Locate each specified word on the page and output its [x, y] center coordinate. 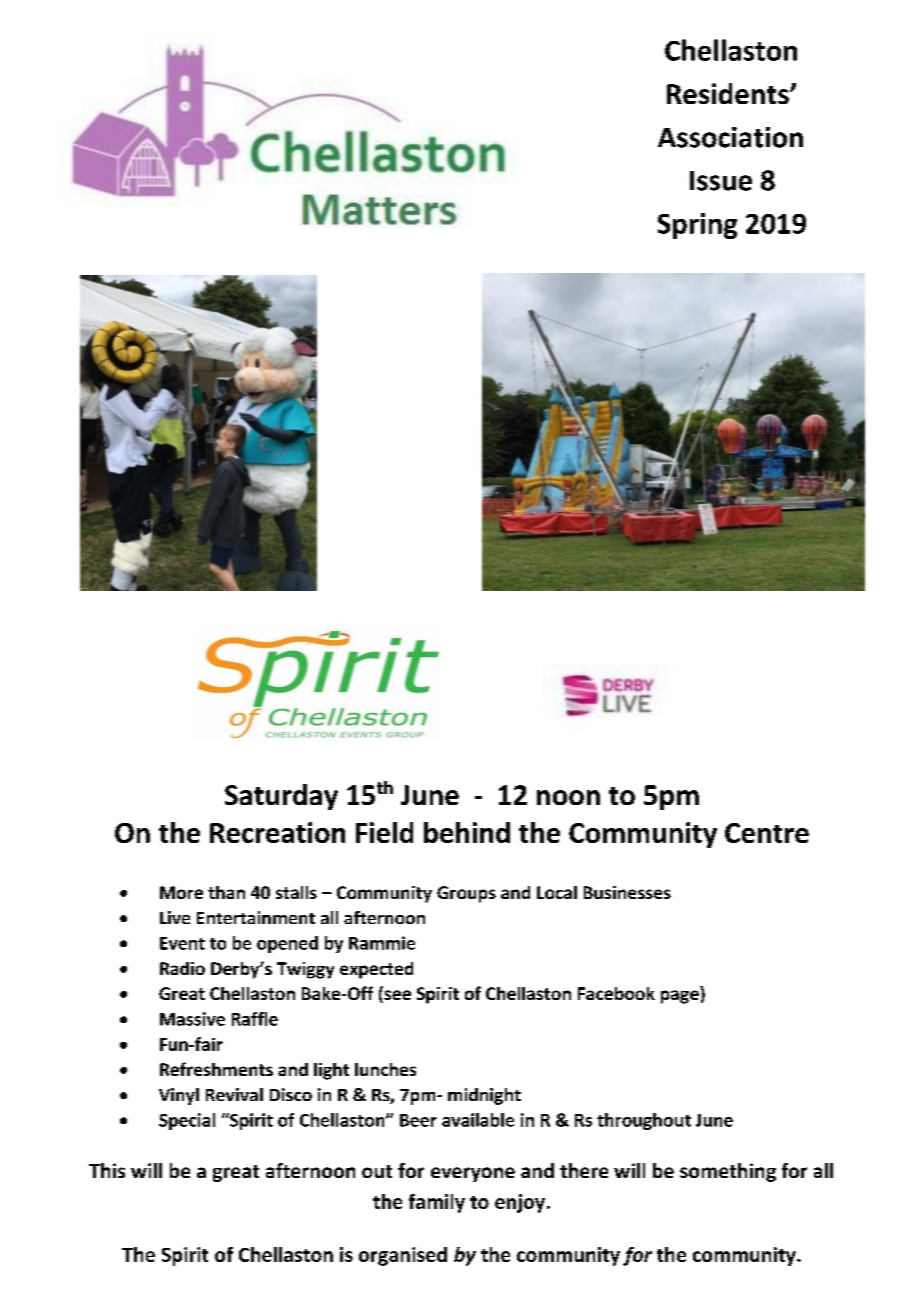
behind [467, 832]
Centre [767, 833]
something [728, 1172]
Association [730, 137]
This [107, 1170]
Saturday [281, 797]
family [437, 1203]
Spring [697, 226]
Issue [721, 181]
